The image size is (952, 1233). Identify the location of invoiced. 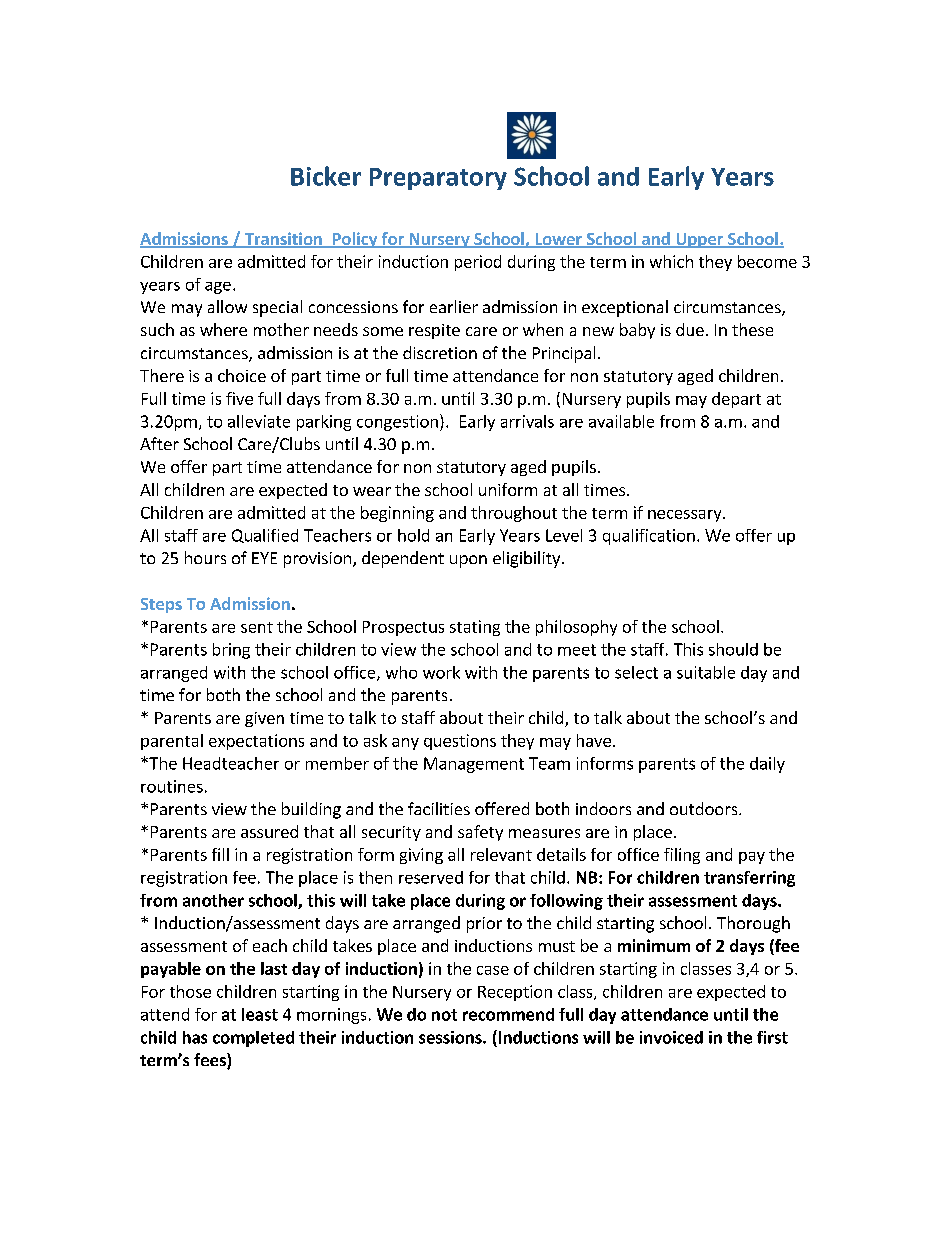
(671, 1037).
